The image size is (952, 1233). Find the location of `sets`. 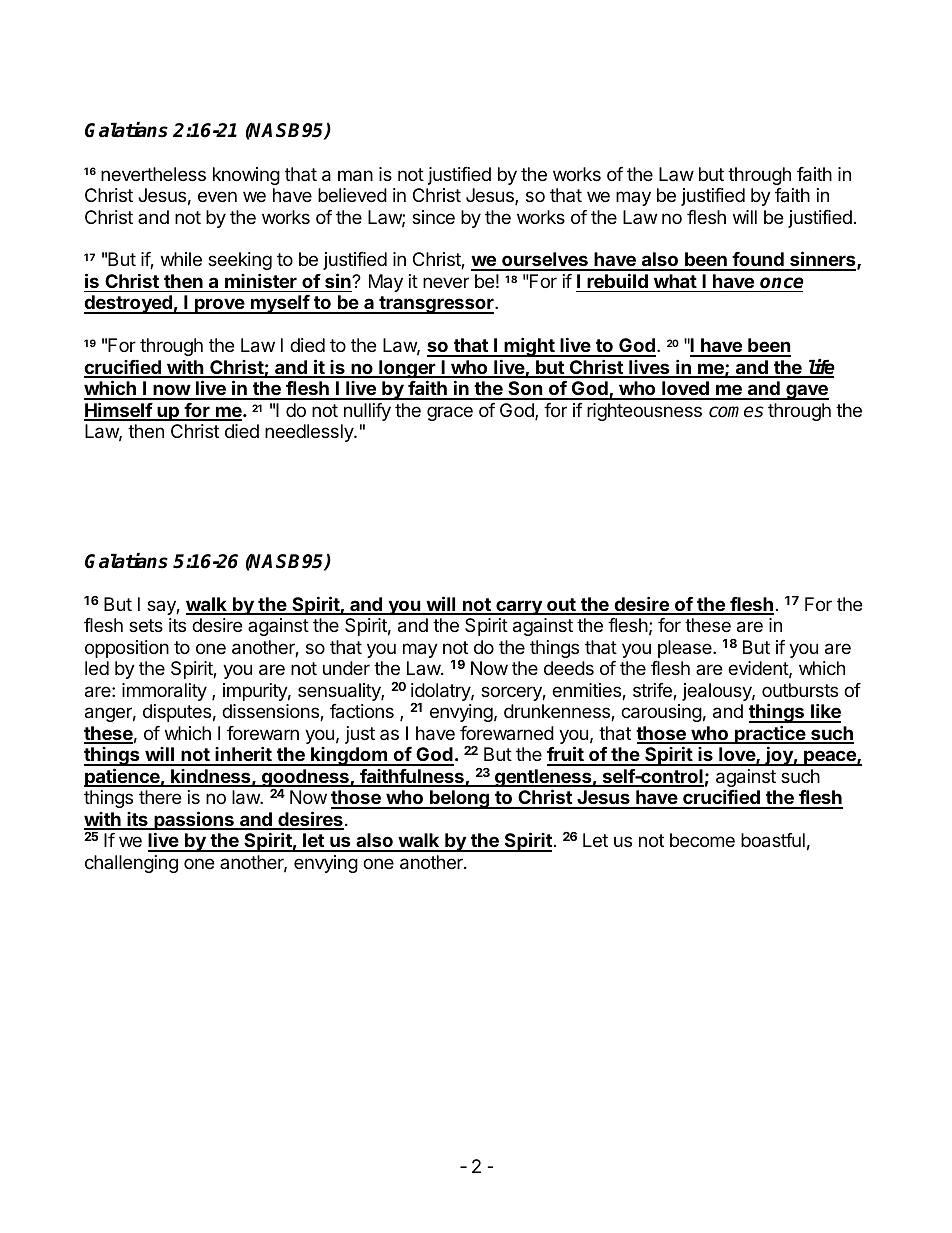

sets is located at coordinates (146, 625).
